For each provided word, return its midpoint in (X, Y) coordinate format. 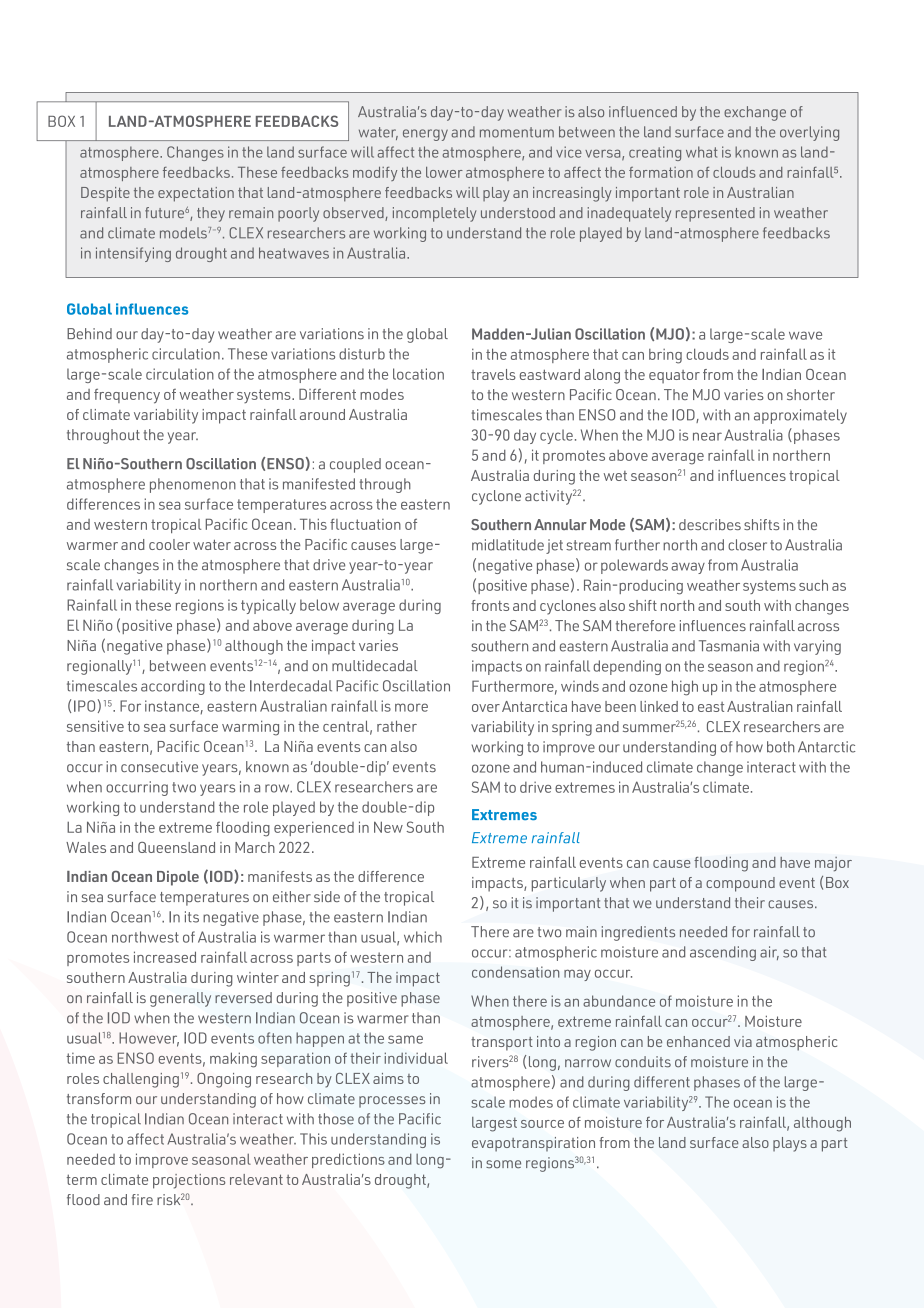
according (173, 687)
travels (493, 374)
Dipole (178, 878)
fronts (490, 605)
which (423, 937)
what (702, 152)
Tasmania (729, 646)
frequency (127, 396)
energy (425, 135)
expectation (196, 194)
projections (189, 1181)
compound (740, 884)
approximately (800, 416)
